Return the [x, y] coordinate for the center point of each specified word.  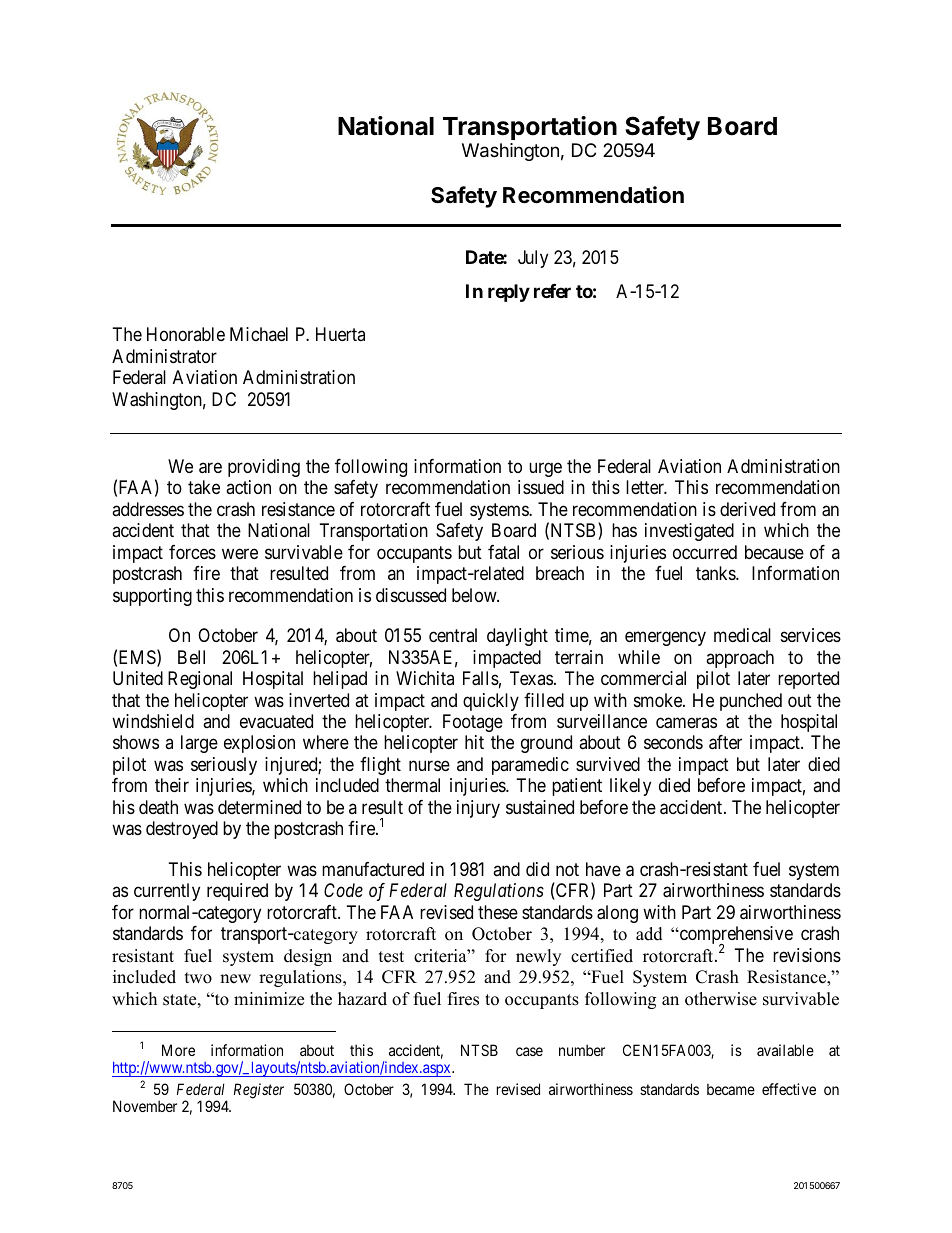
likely [630, 787]
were [240, 553]
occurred [705, 552]
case [529, 1051]
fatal [503, 552]
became [731, 1089]
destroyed [182, 830]
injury [478, 809]
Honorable [186, 334]
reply [509, 293]
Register [259, 1091]
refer [552, 291]
